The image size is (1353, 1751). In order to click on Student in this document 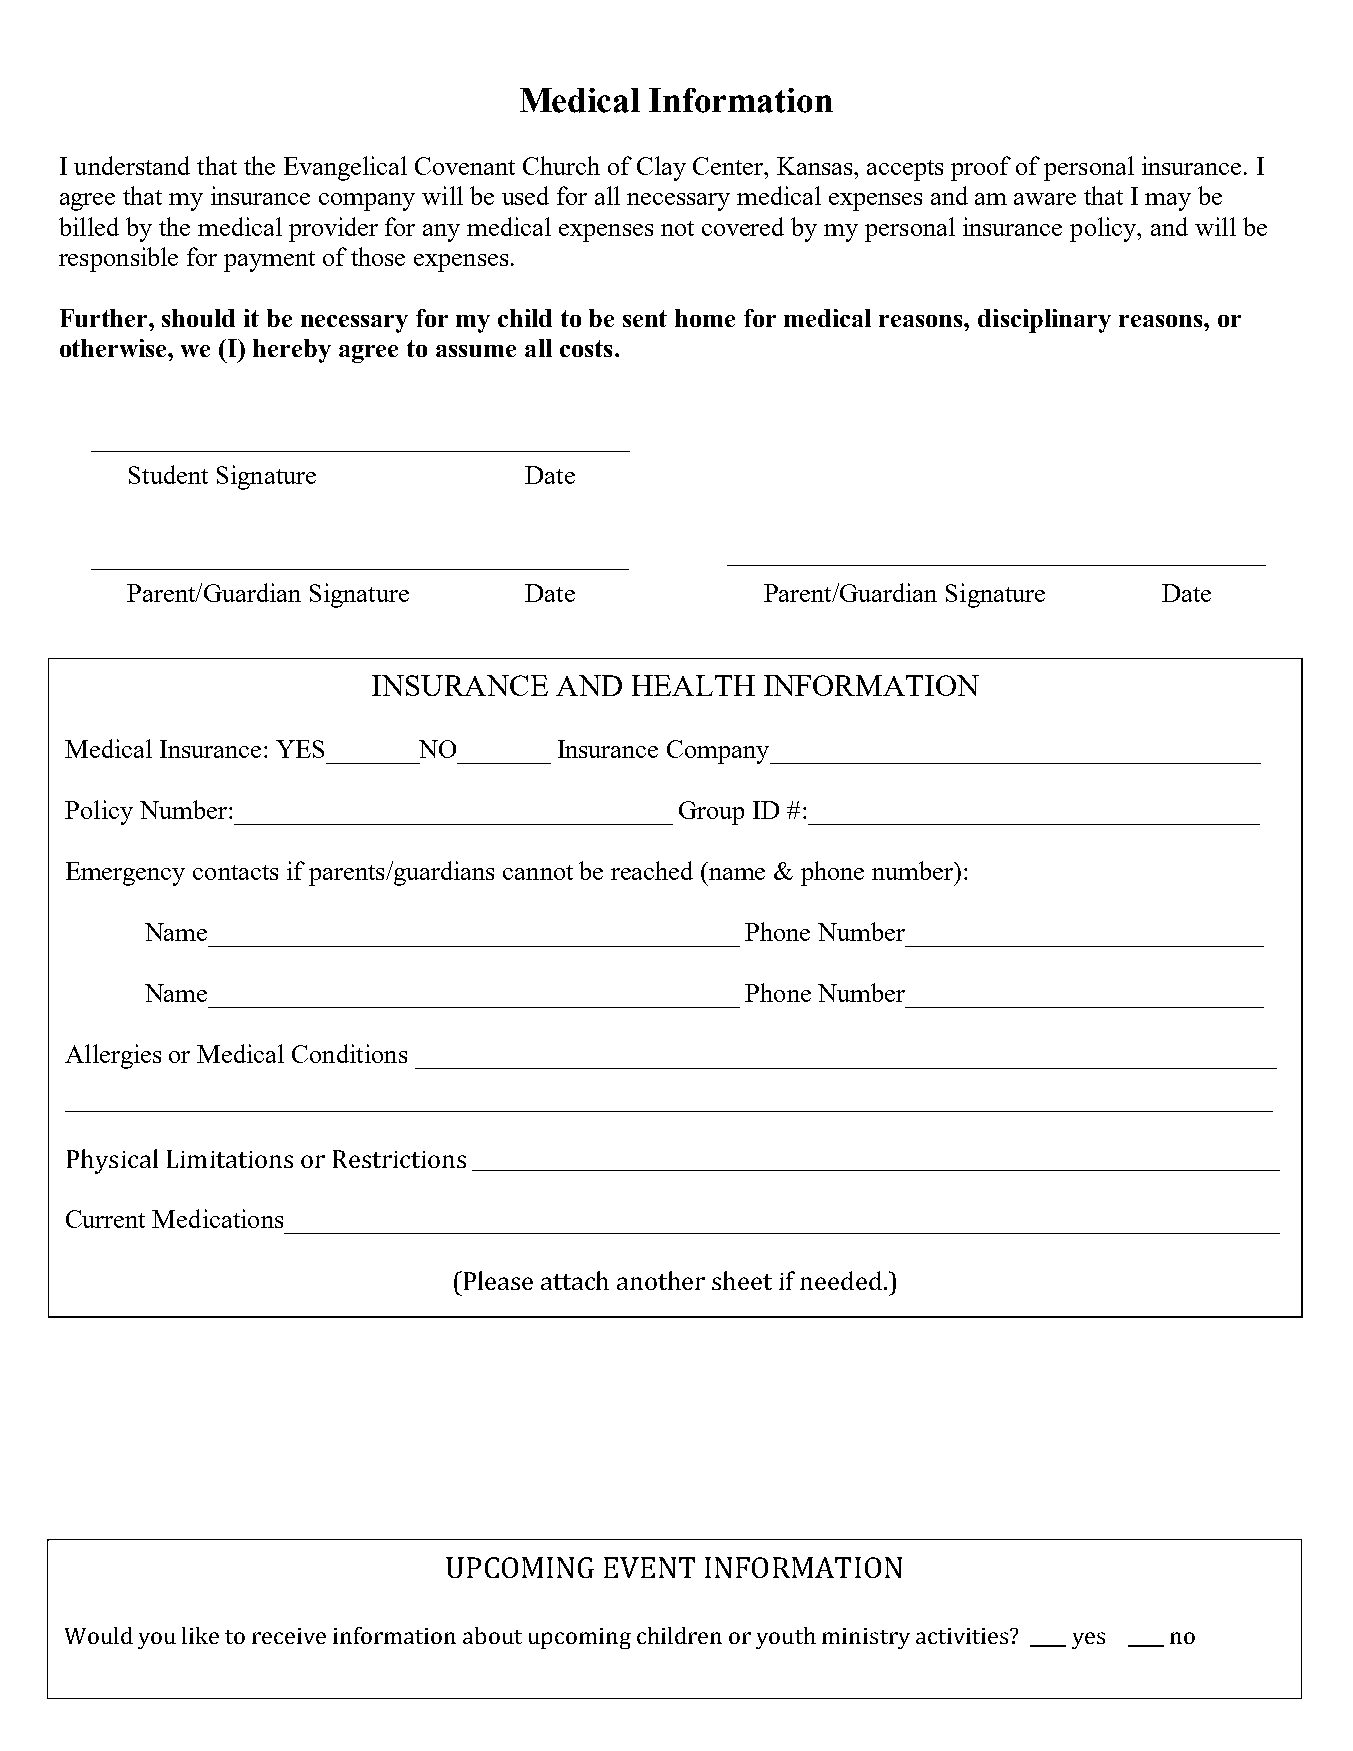, I will do `click(168, 474)`.
